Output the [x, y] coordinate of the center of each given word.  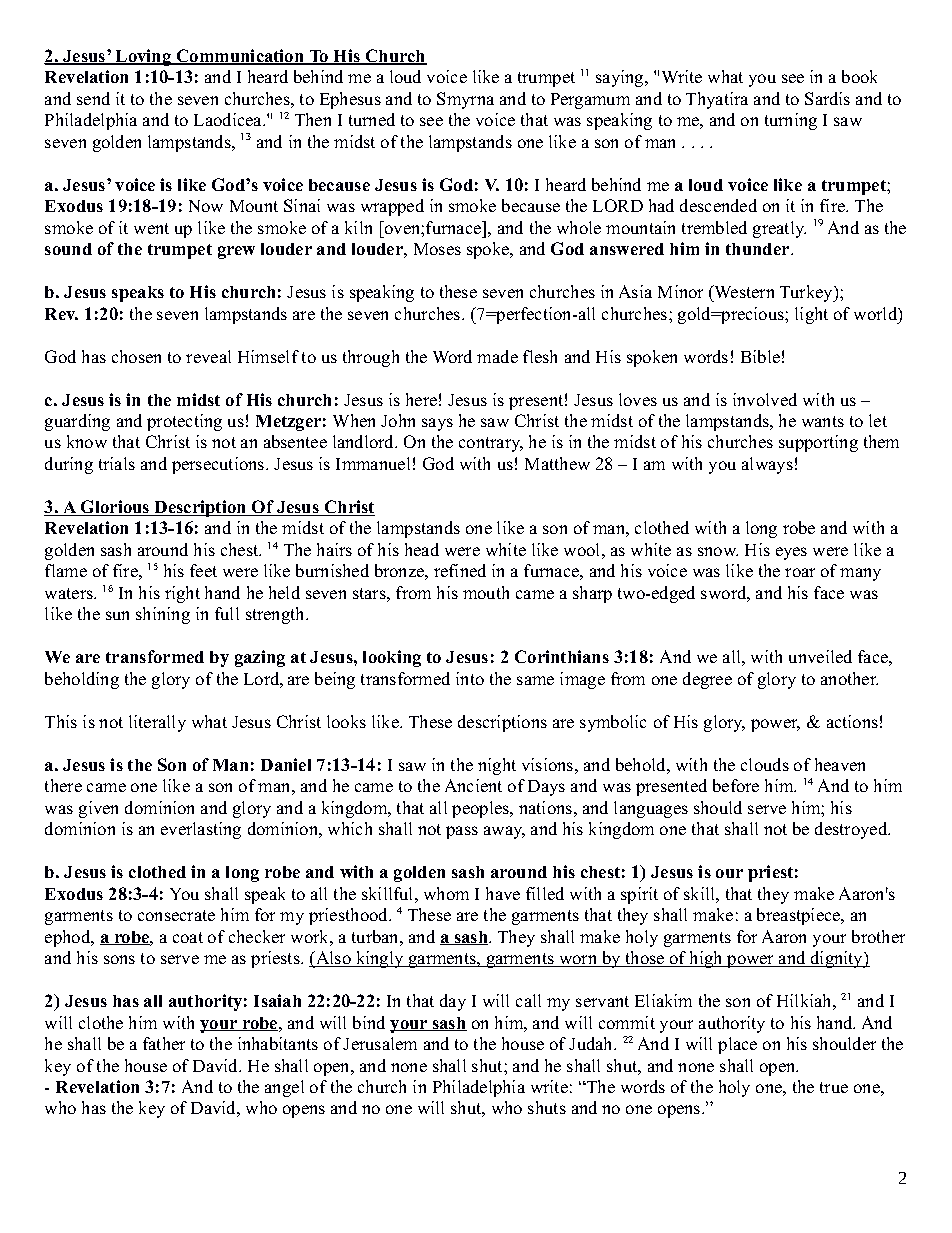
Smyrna [465, 100]
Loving [144, 57]
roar [800, 572]
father [164, 1043]
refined [460, 570]
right [182, 594]
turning [791, 121]
